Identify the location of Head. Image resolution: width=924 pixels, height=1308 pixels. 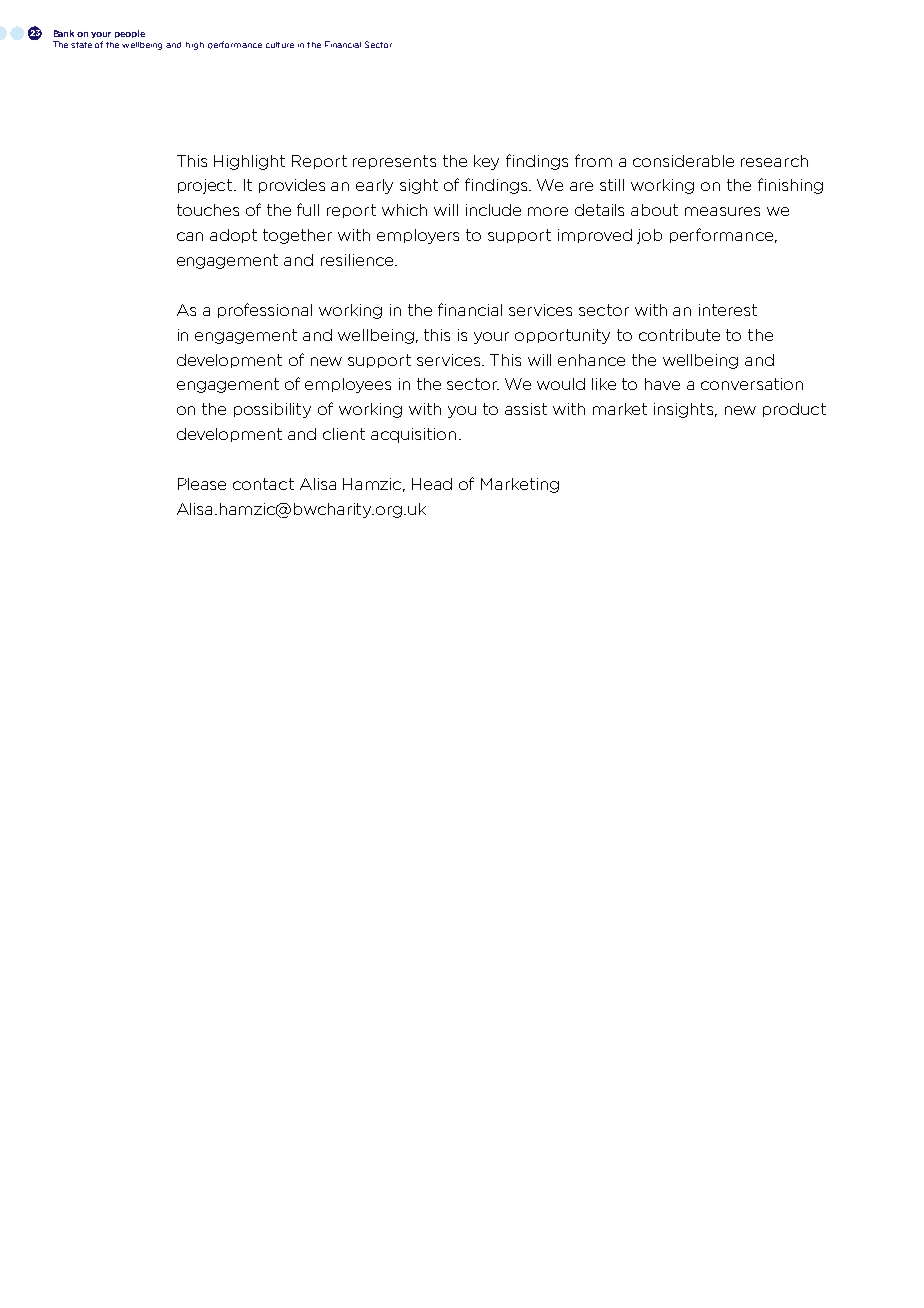
(432, 484).
